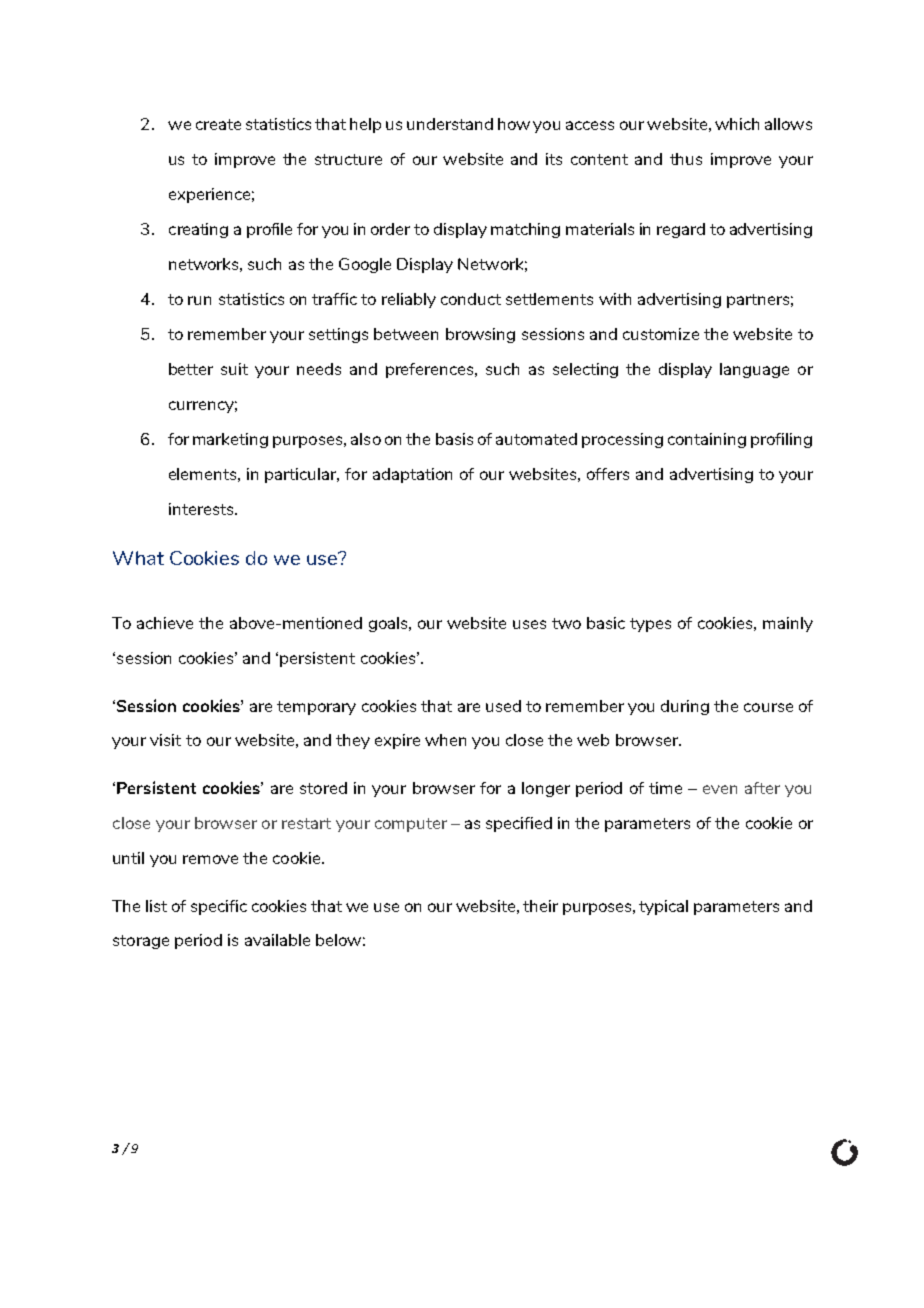  I want to click on specific, so click(219, 907).
